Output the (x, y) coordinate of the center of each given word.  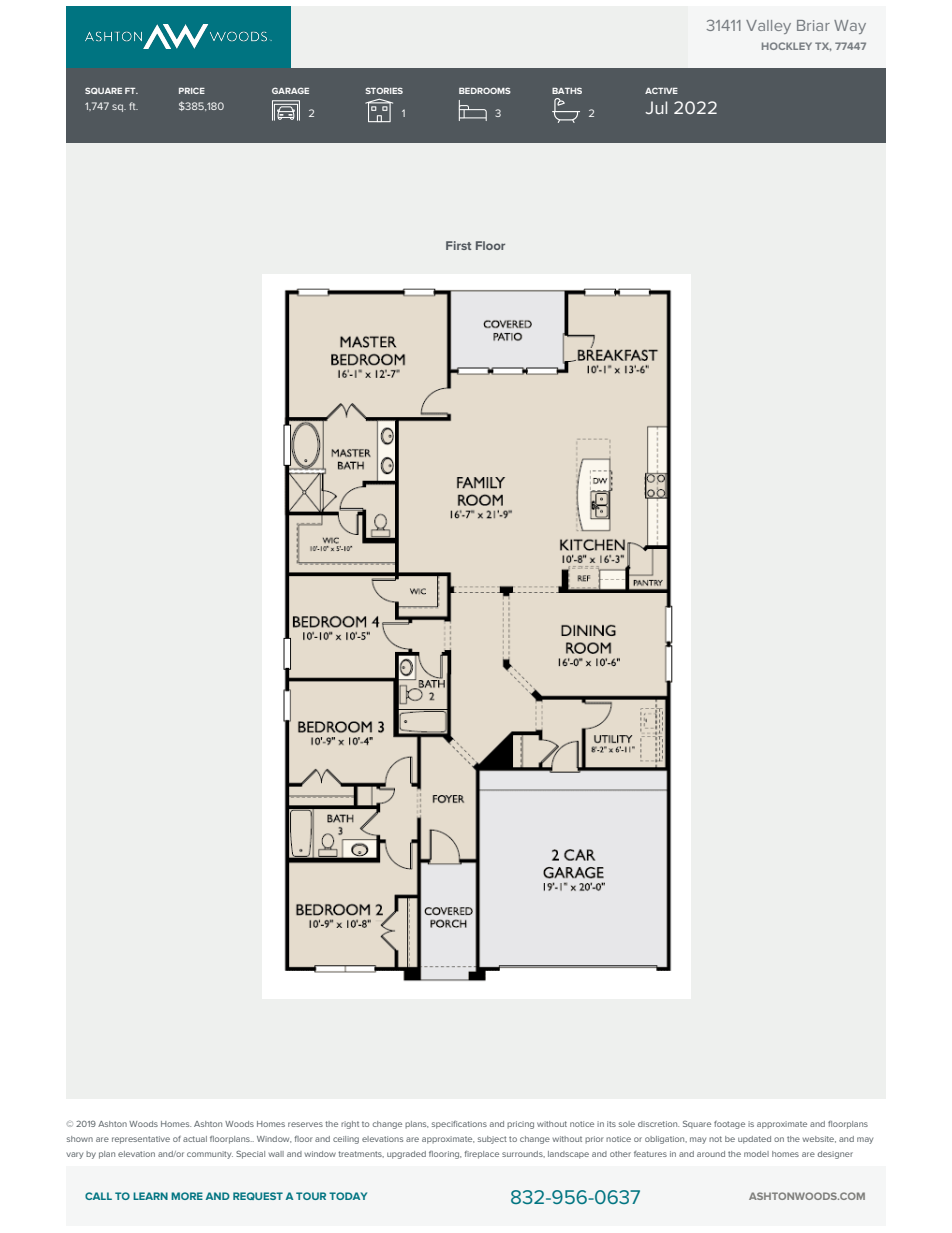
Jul (656, 107)
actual (195, 1139)
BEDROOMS (485, 90)
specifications (459, 1125)
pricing (520, 1125)
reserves (305, 1124)
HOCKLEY (787, 46)
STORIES (384, 90)
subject (492, 1140)
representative (141, 1140)
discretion (658, 1124)
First (458, 245)
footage (729, 1125)
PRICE (192, 90)
